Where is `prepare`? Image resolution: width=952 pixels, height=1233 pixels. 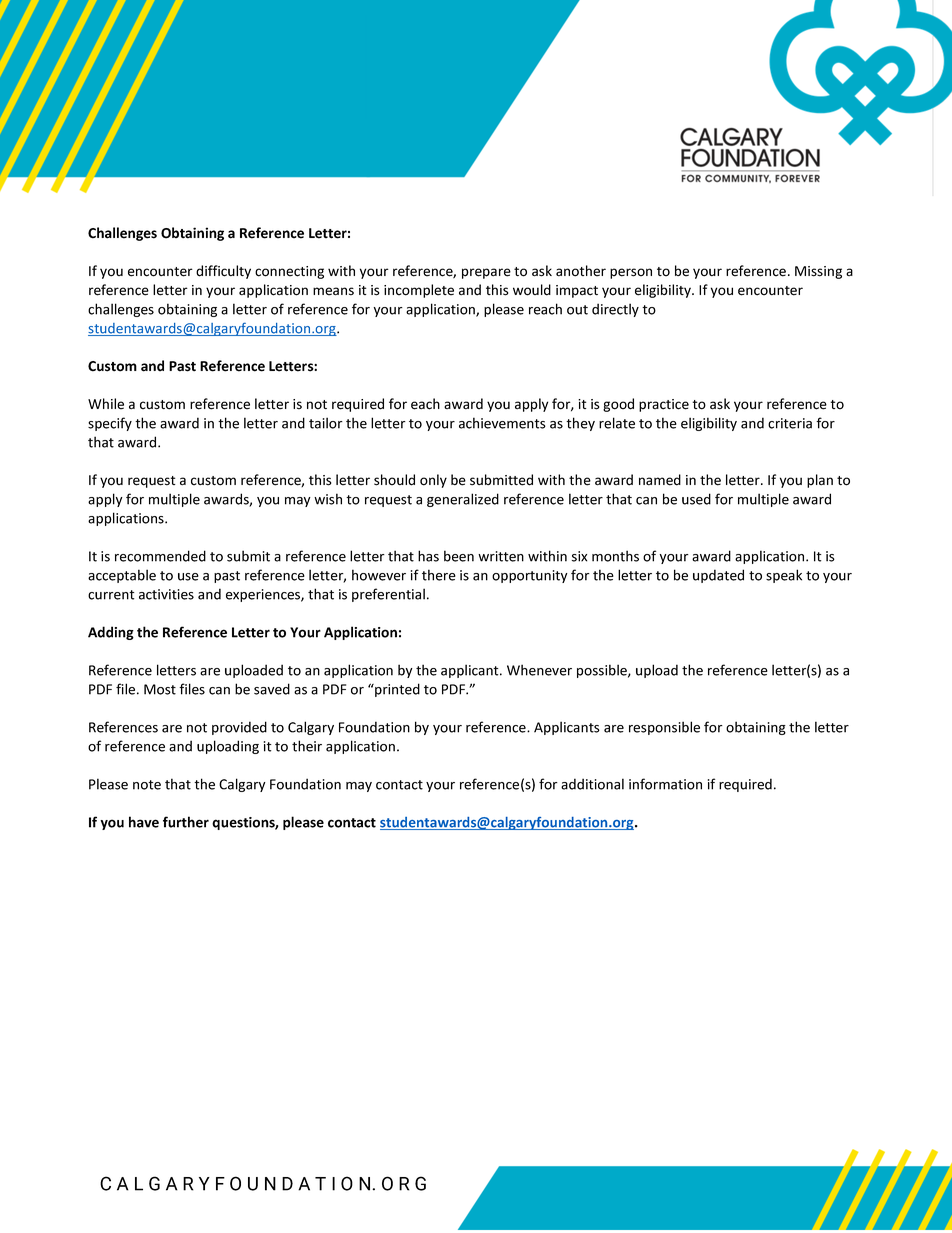 prepare is located at coordinates (486, 273).
